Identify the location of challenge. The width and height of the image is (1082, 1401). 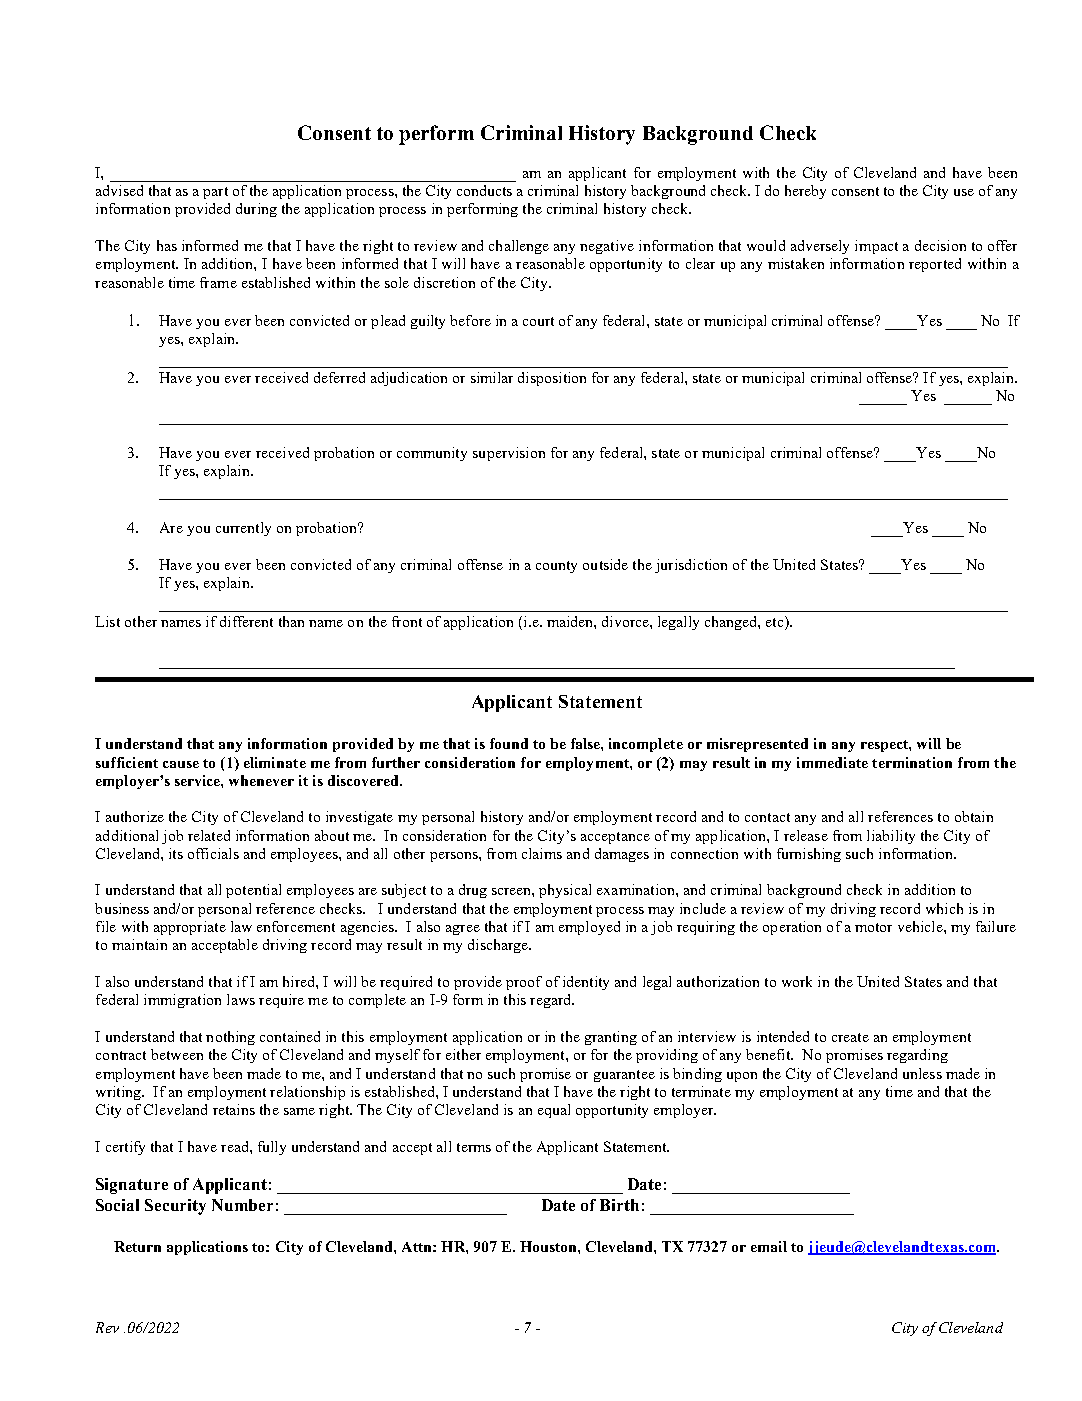
(519, 247).
